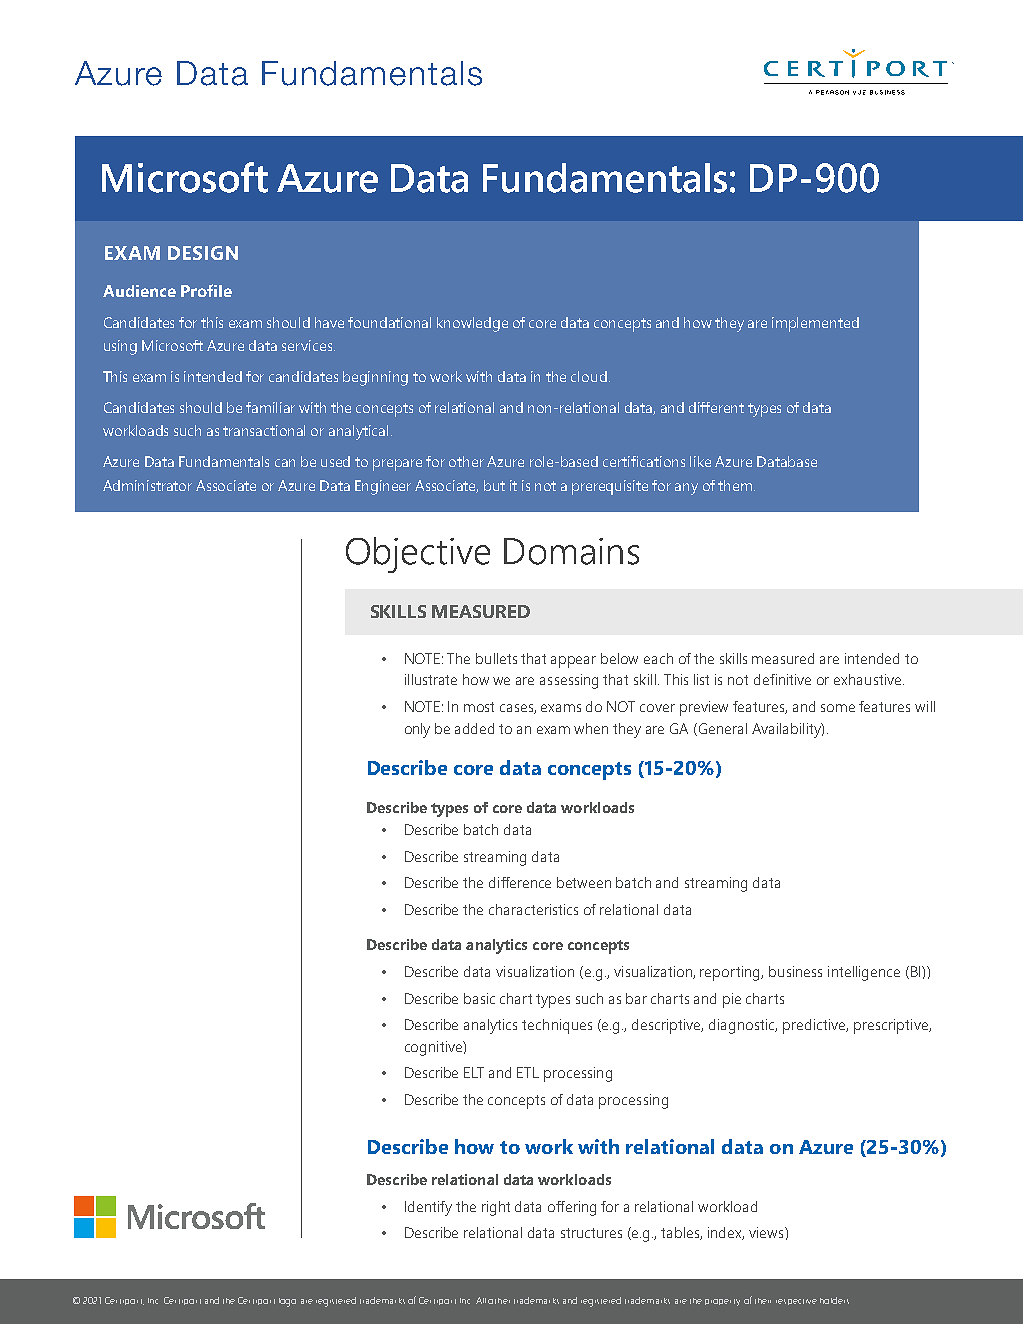 The width and height of the image is (1023, 1324). What do you see at coordinates (472, 324) in the image?
I see `knowledge` at bounding box center [472, 324].
